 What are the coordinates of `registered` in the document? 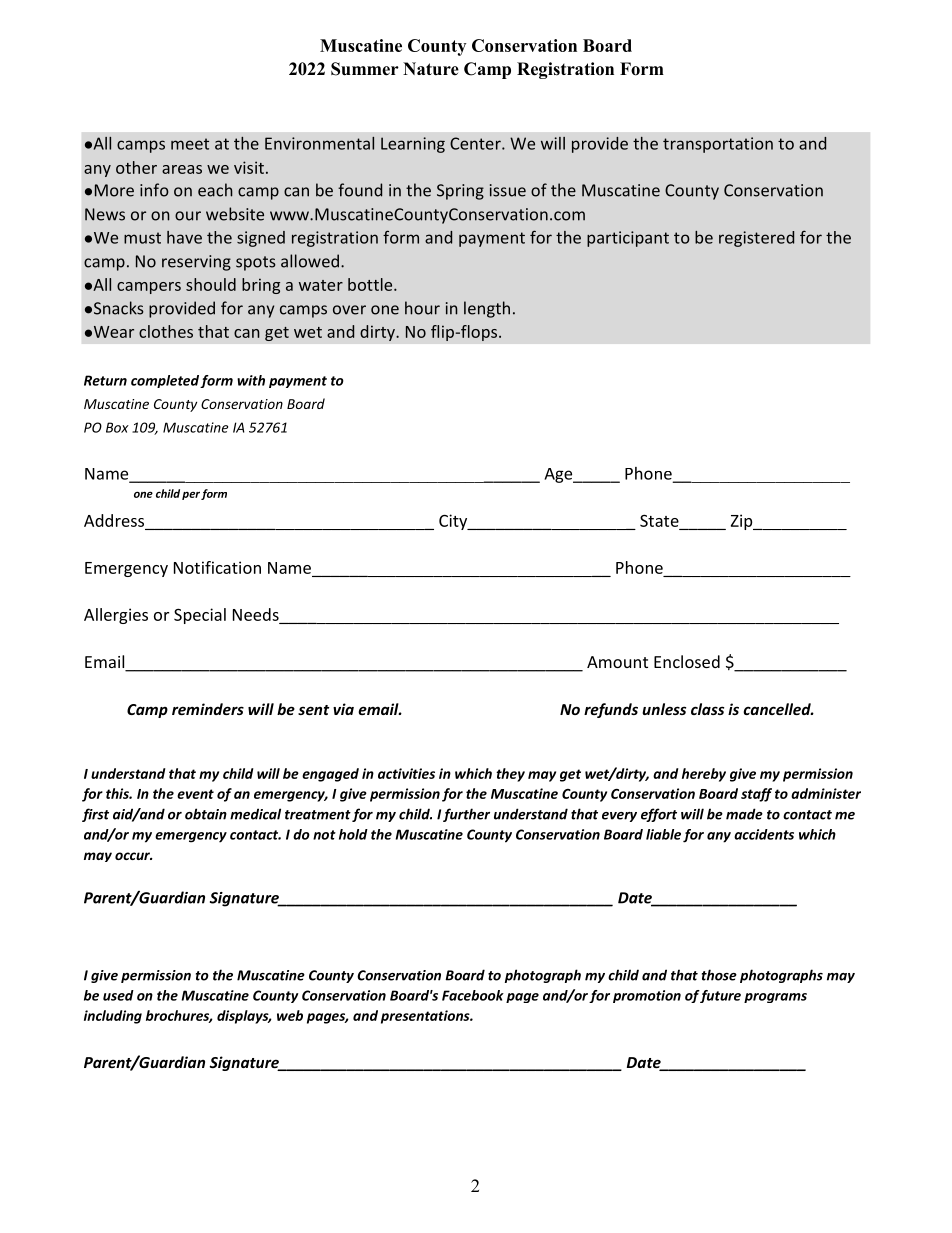 It's located at (756, 239).
